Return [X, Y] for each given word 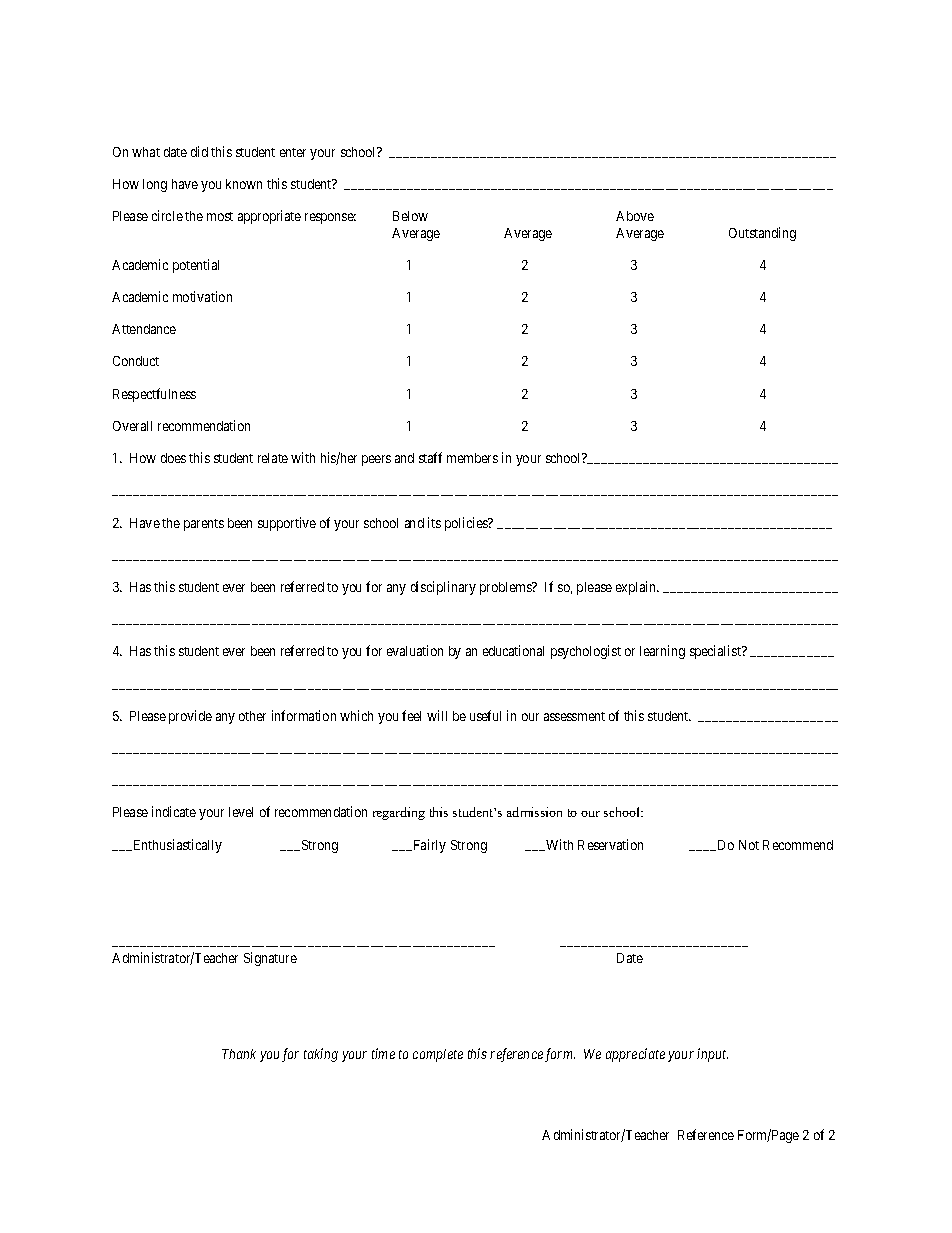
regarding [399, 813]
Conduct [136, 361]
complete [438, 1055]
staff [430, 457]
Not [749, 845]
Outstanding [762, 234]
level [241, 812]
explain [637, 588]
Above [635, 216]
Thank [239, 1054]
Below [410, 216]
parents [204, 525]
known [244, 184]
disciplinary [443, 588]
